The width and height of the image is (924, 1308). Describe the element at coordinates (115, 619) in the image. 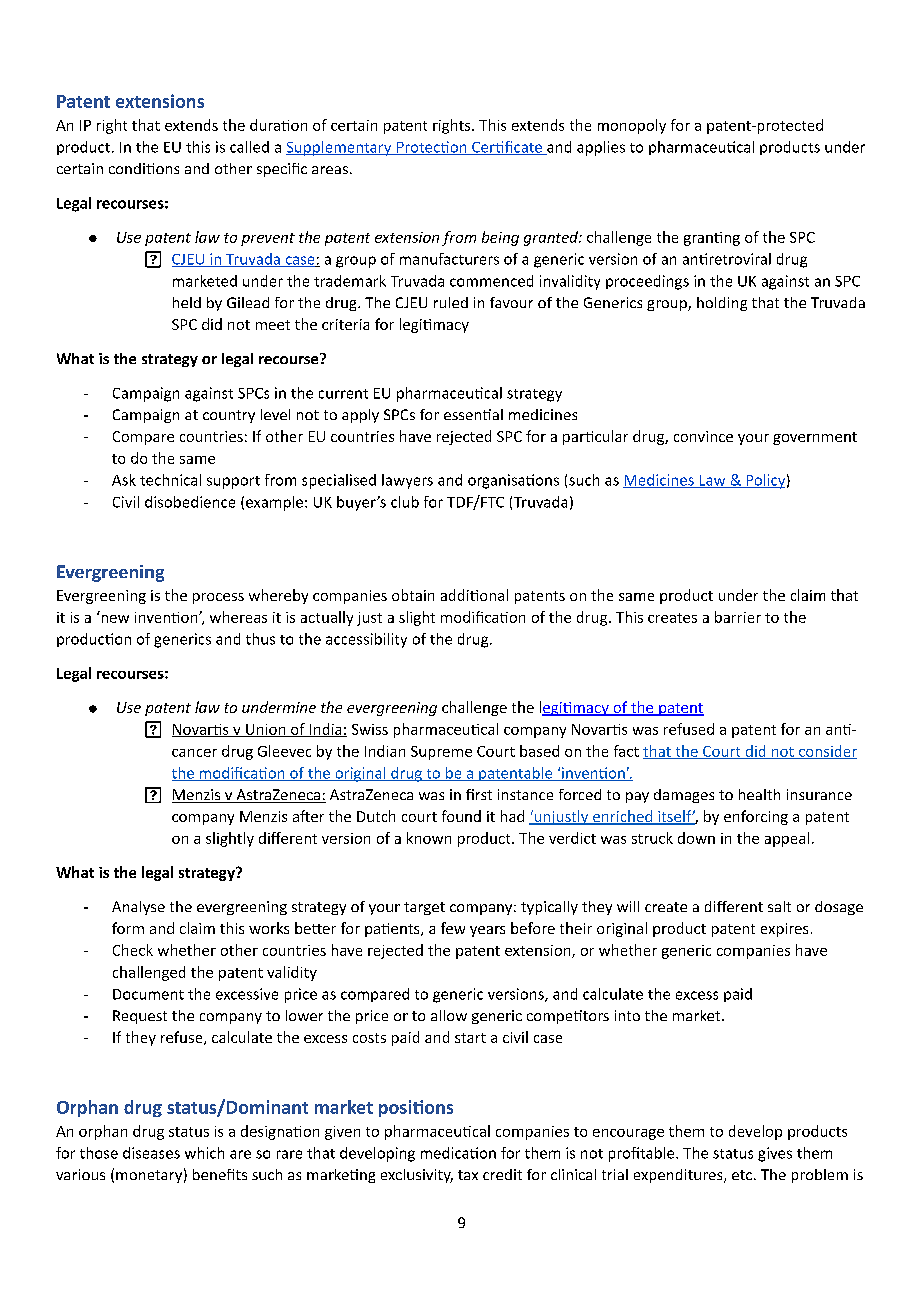

I see `new` at that location.
